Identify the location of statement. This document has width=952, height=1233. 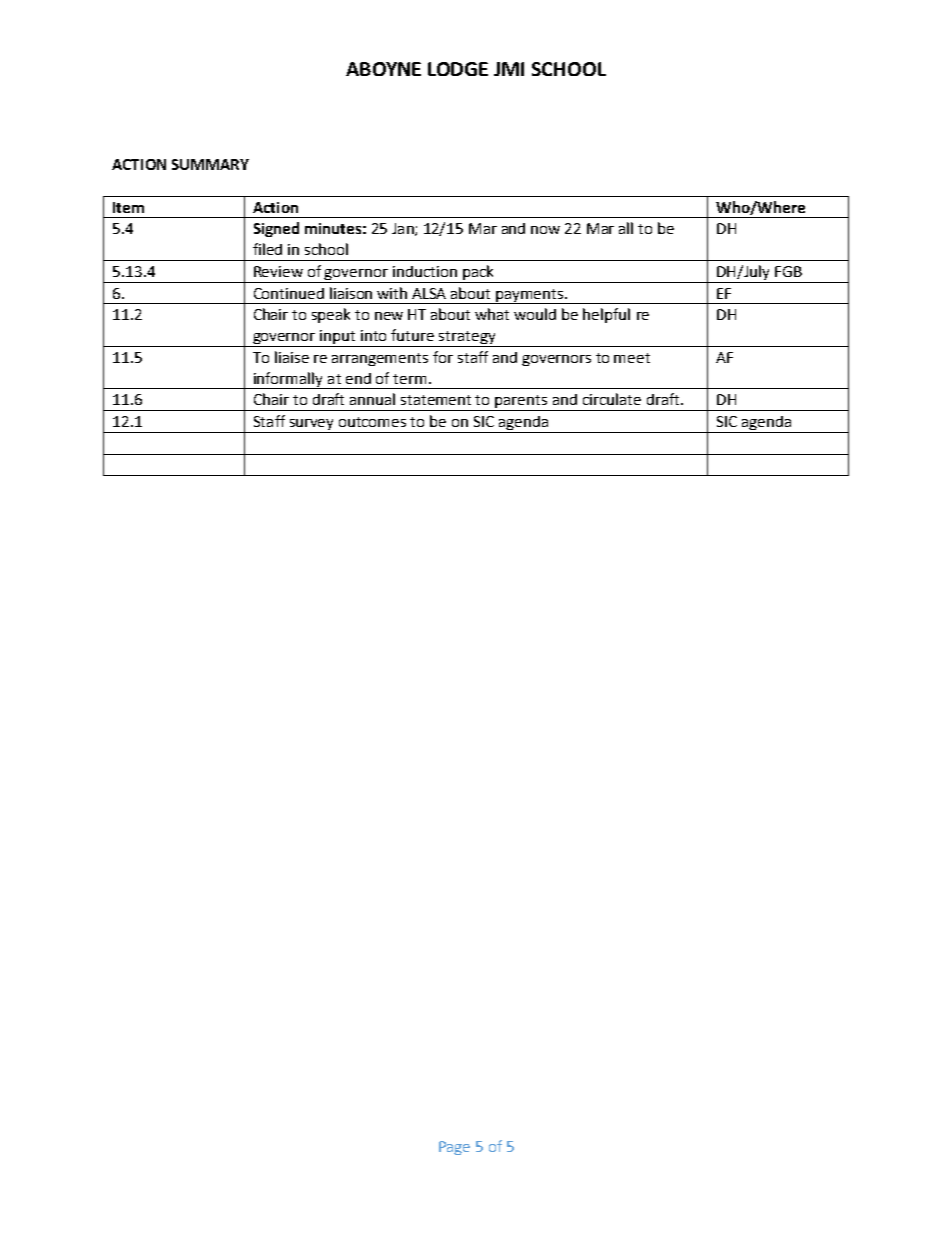
(436, 400).
